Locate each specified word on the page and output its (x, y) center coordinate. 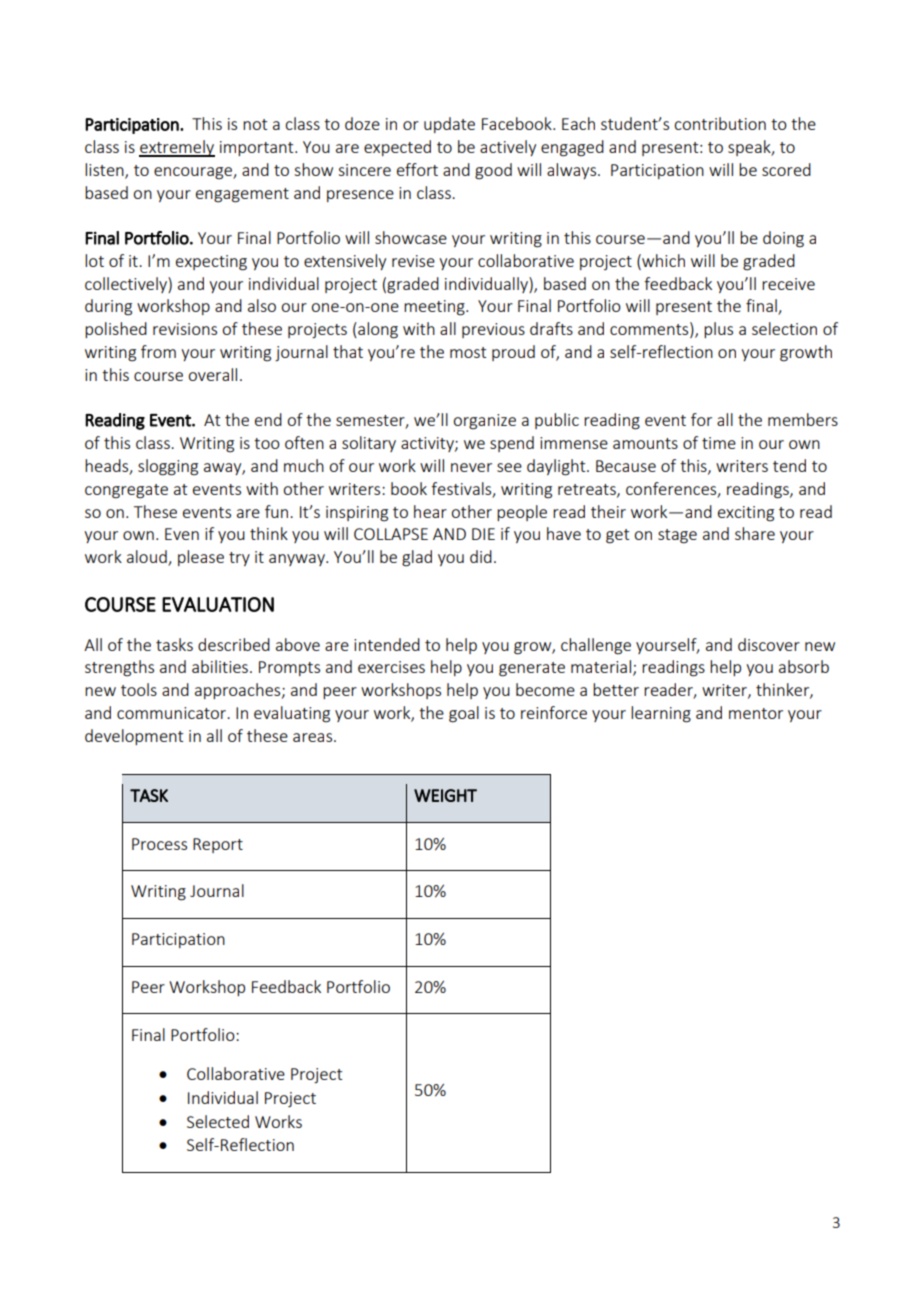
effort (417, 169)
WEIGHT (445, 795)
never (471, 467)
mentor (756, 713)
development (134, 737)
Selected (218, 1121)
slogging (168, 467)
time (719, 443)
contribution (720, 123)
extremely (177, 148)
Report (218, 845)
